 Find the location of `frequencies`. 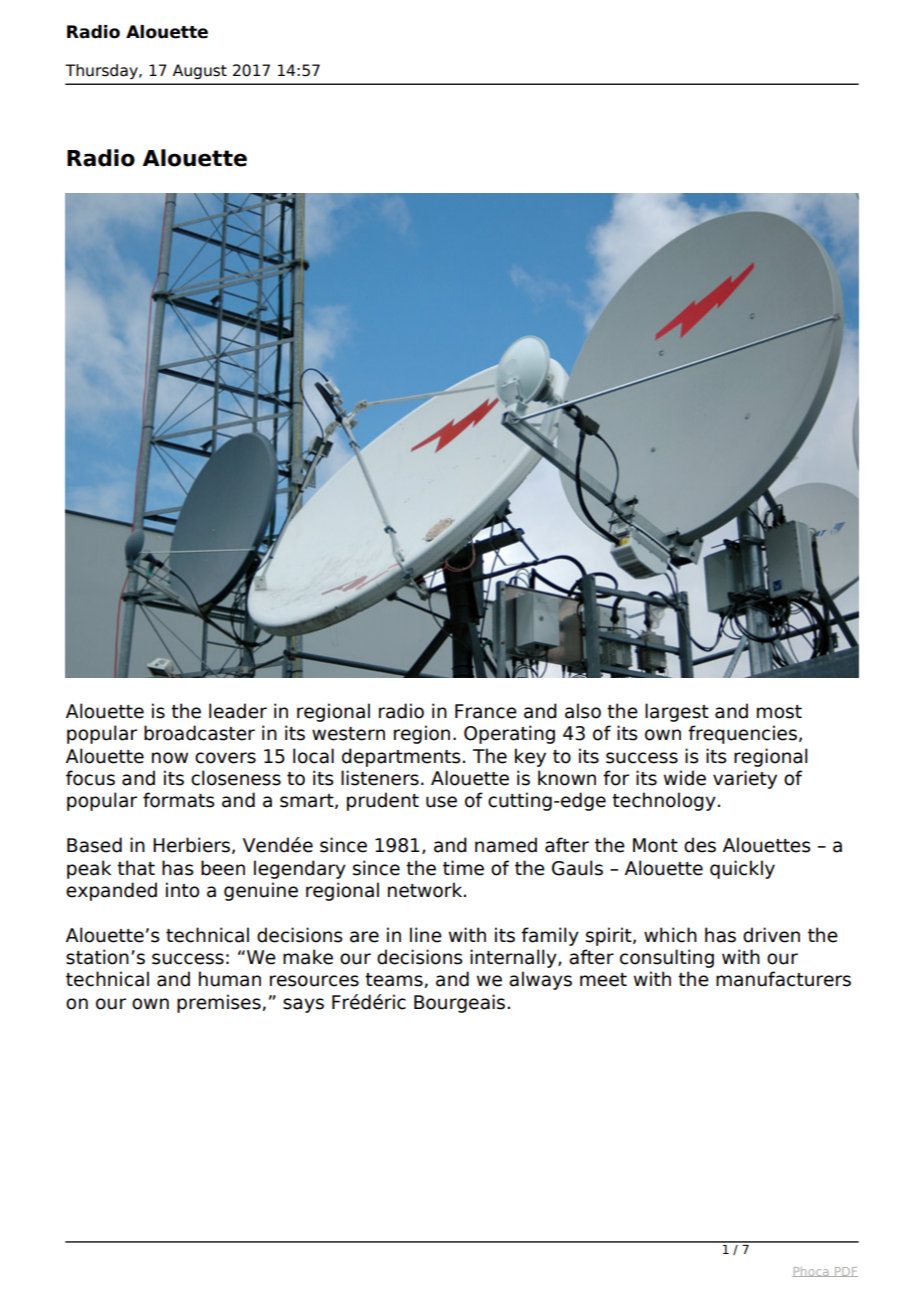

frequencies is located at coordinates (742, 734).
